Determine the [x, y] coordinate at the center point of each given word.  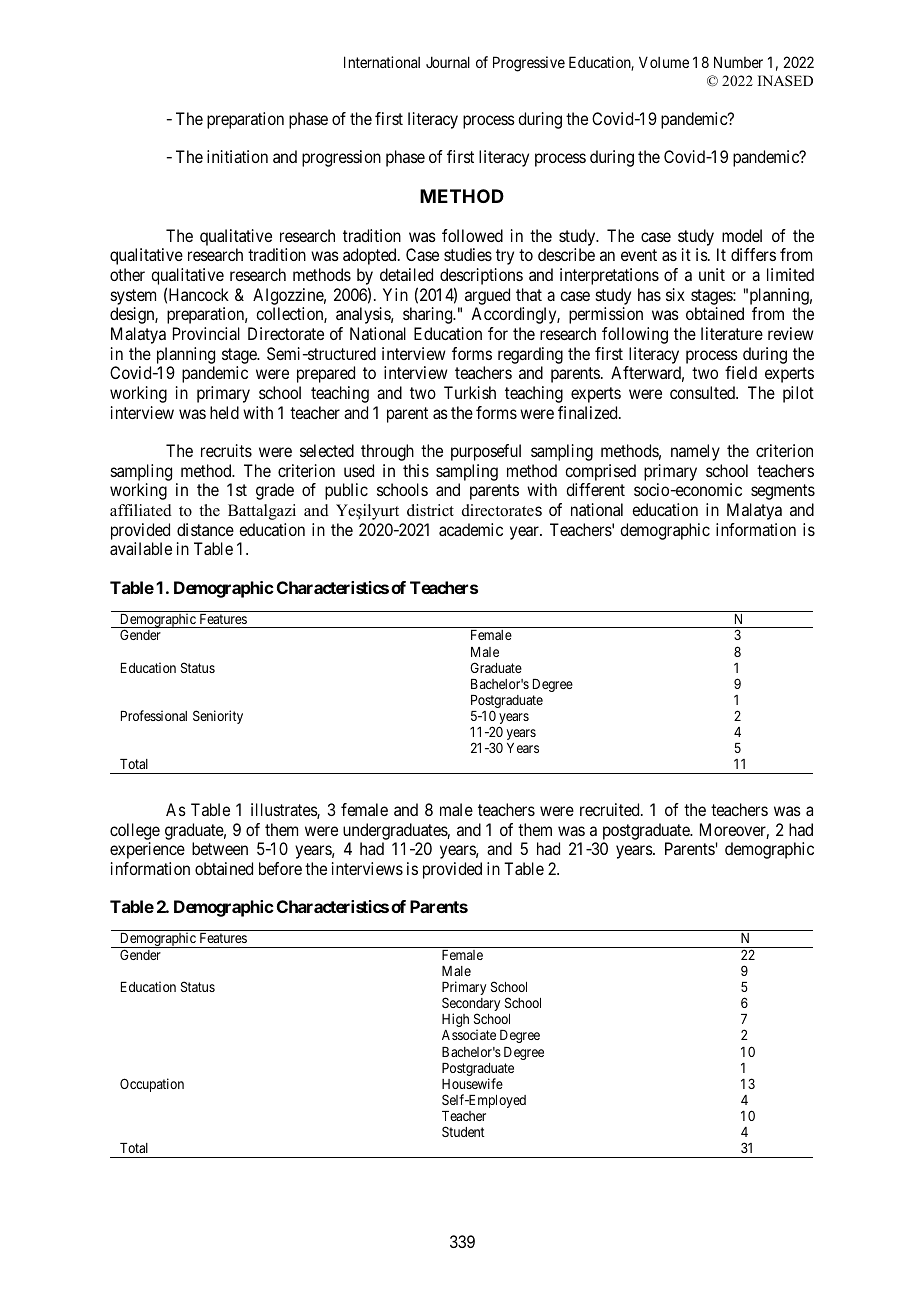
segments [783, 492]
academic [471, 529]
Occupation [152, 1085]
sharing [429, 315]
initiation [237, 156]
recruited [611, 809]
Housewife [472, 1083]
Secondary [471, 1005]
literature [732, 333]
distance [205, 529]
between [220, 848]
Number [738, 62]
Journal [448, 62]
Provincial [206, 333]
